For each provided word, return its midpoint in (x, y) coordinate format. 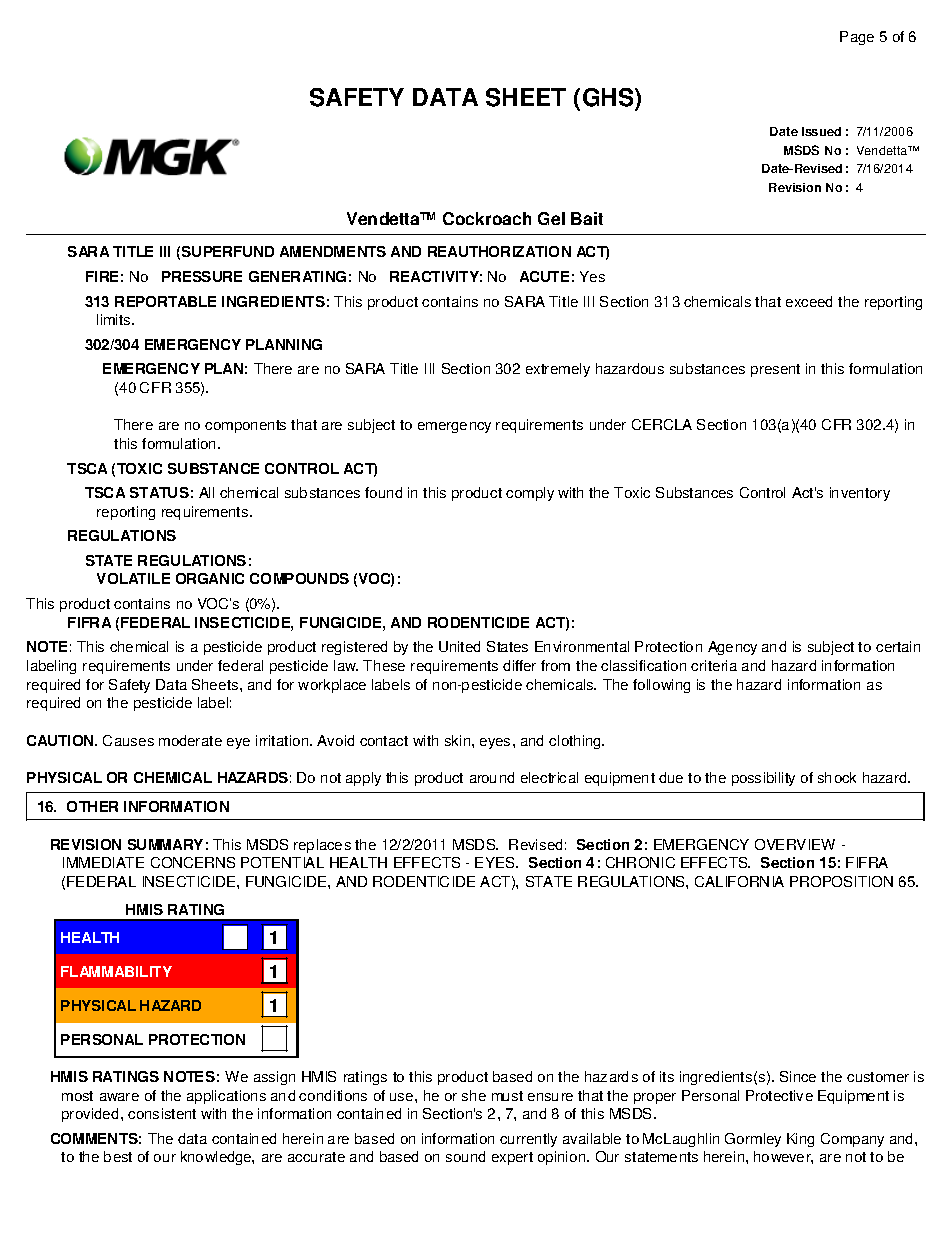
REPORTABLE (165, 301)
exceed (809, 301)
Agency (732, 648)
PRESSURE (202, 276)
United (459, 646)
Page (857, 38)
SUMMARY (165, 844)
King (800, 1140)
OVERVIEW (795, 844)
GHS (609, 97)
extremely (558, 370)
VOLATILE (133, 578)
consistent (162, 1113)
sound (465, 1156)
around (492, 777)
